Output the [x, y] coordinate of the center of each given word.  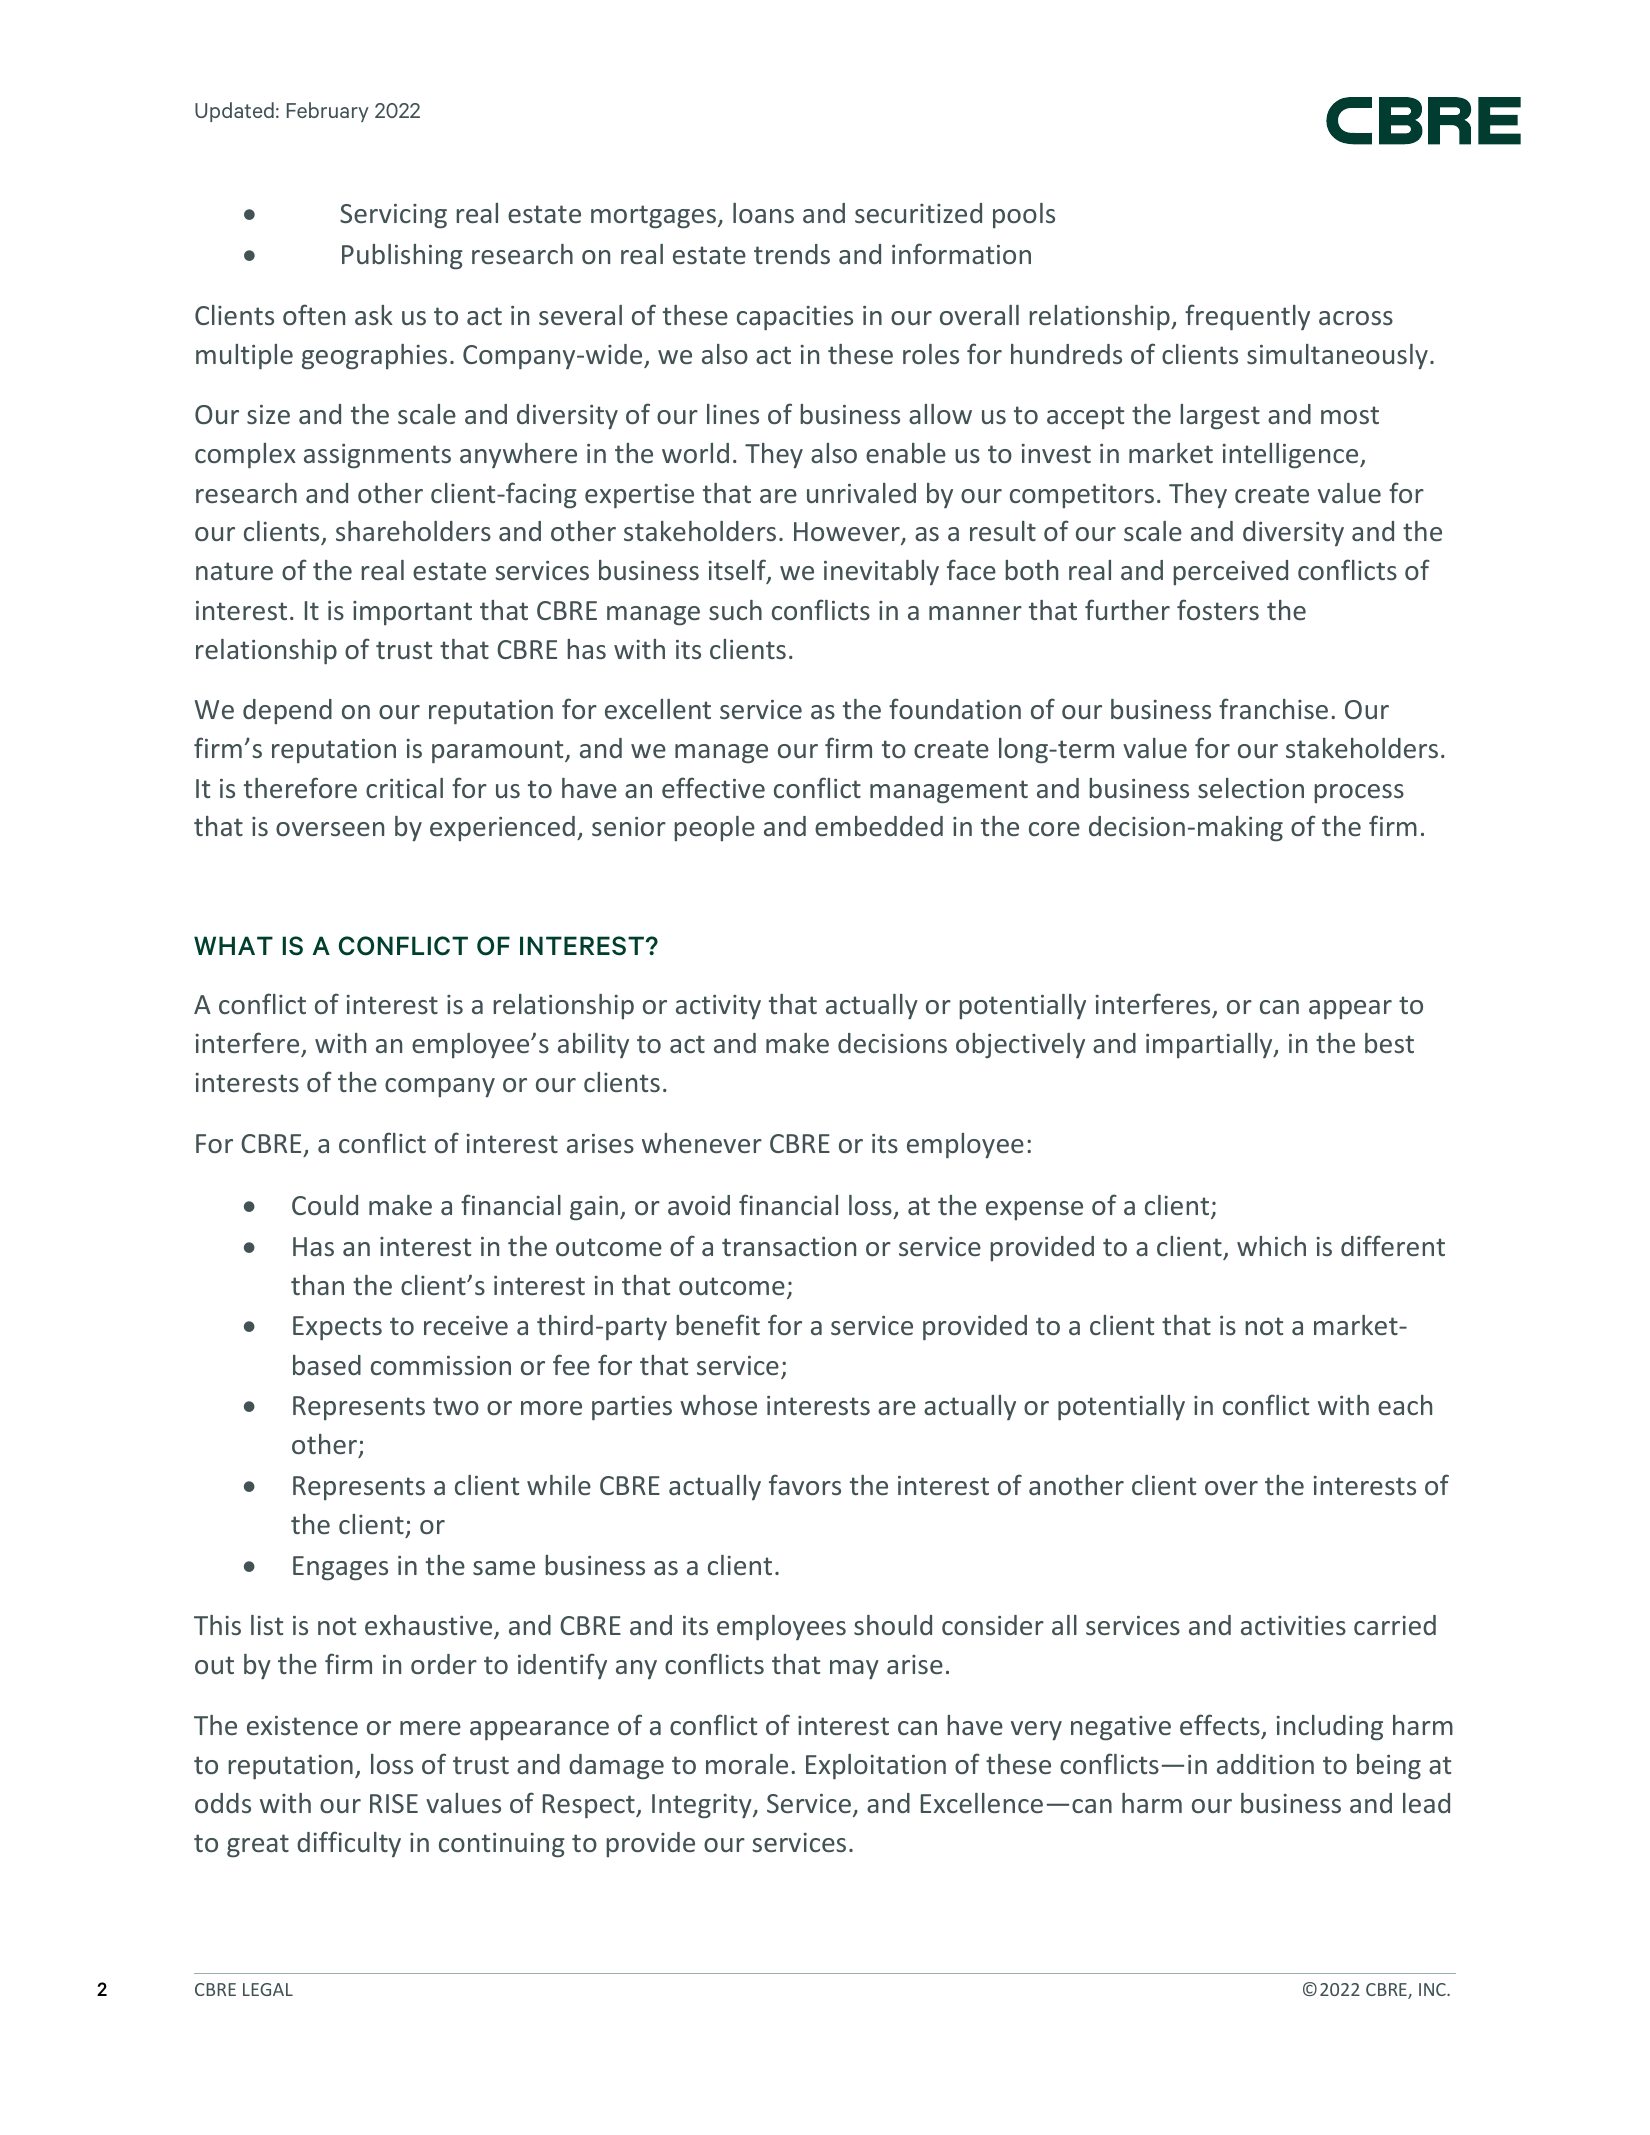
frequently [1247, 317]
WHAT [233, 945]
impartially [1210, 1045]
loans [763, 213]
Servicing [393, 216]
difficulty [349, 1844]
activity [718, 1007]
